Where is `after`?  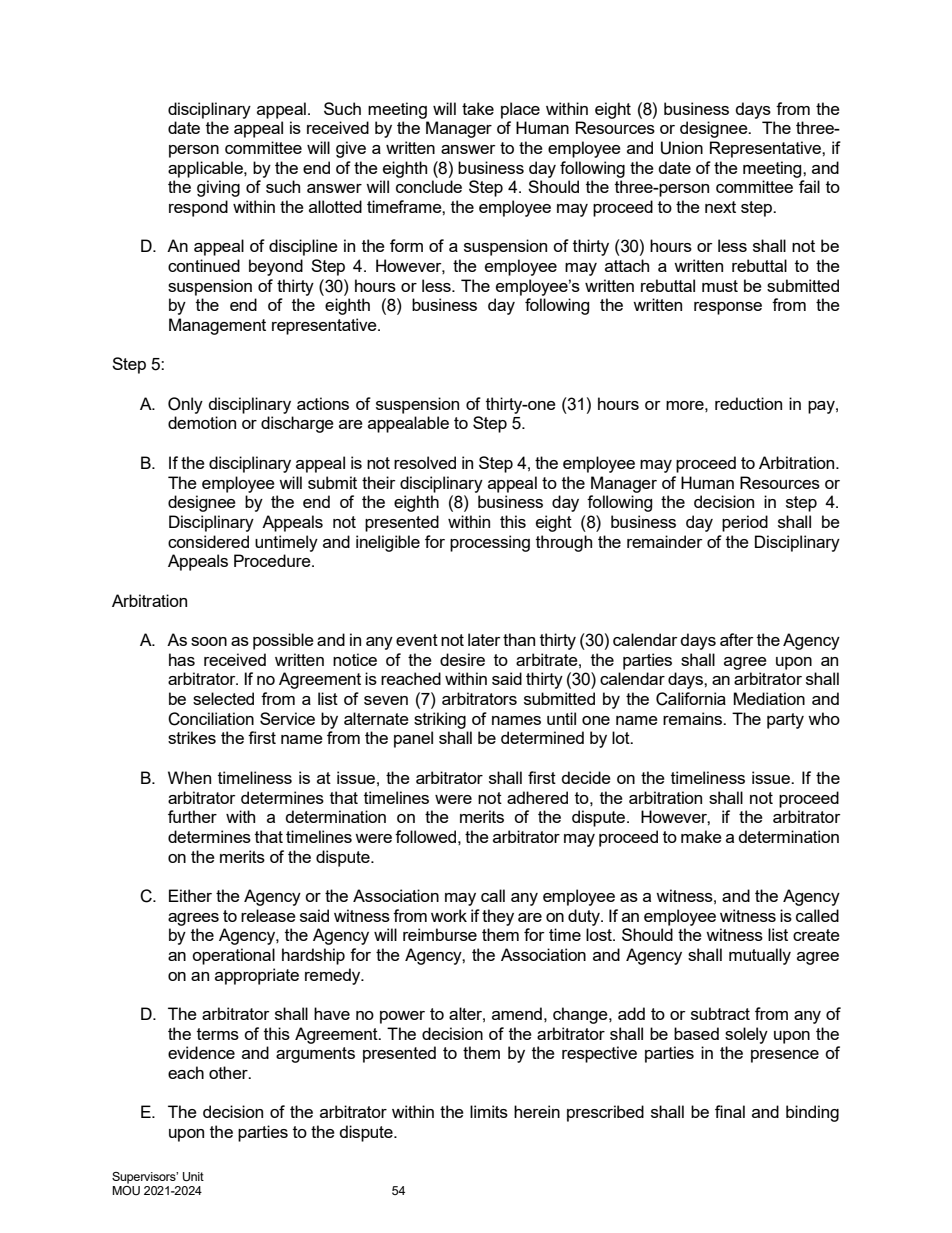
after is located at coordinates (737, 639).
